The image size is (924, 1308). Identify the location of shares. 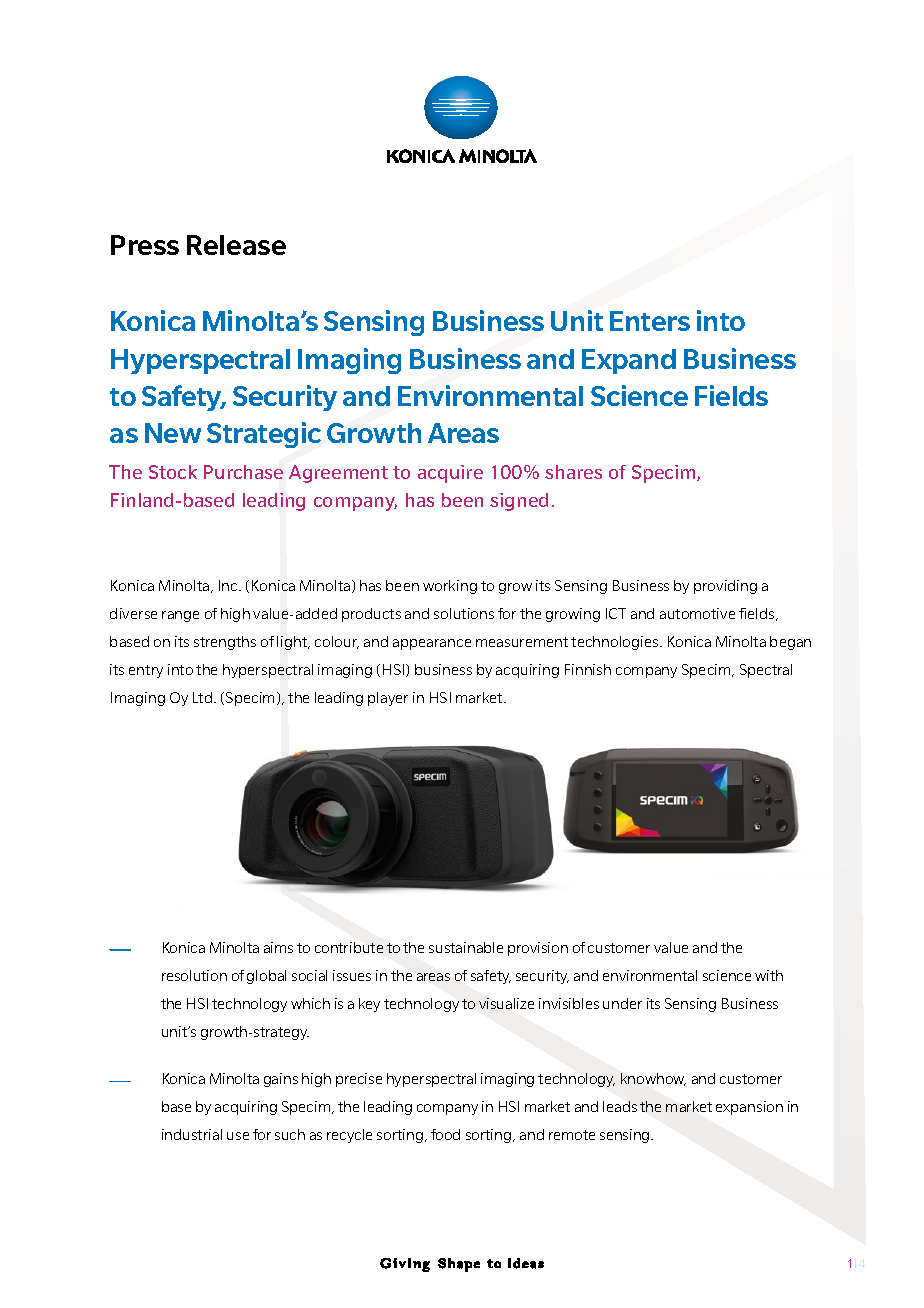
(573, 472).
